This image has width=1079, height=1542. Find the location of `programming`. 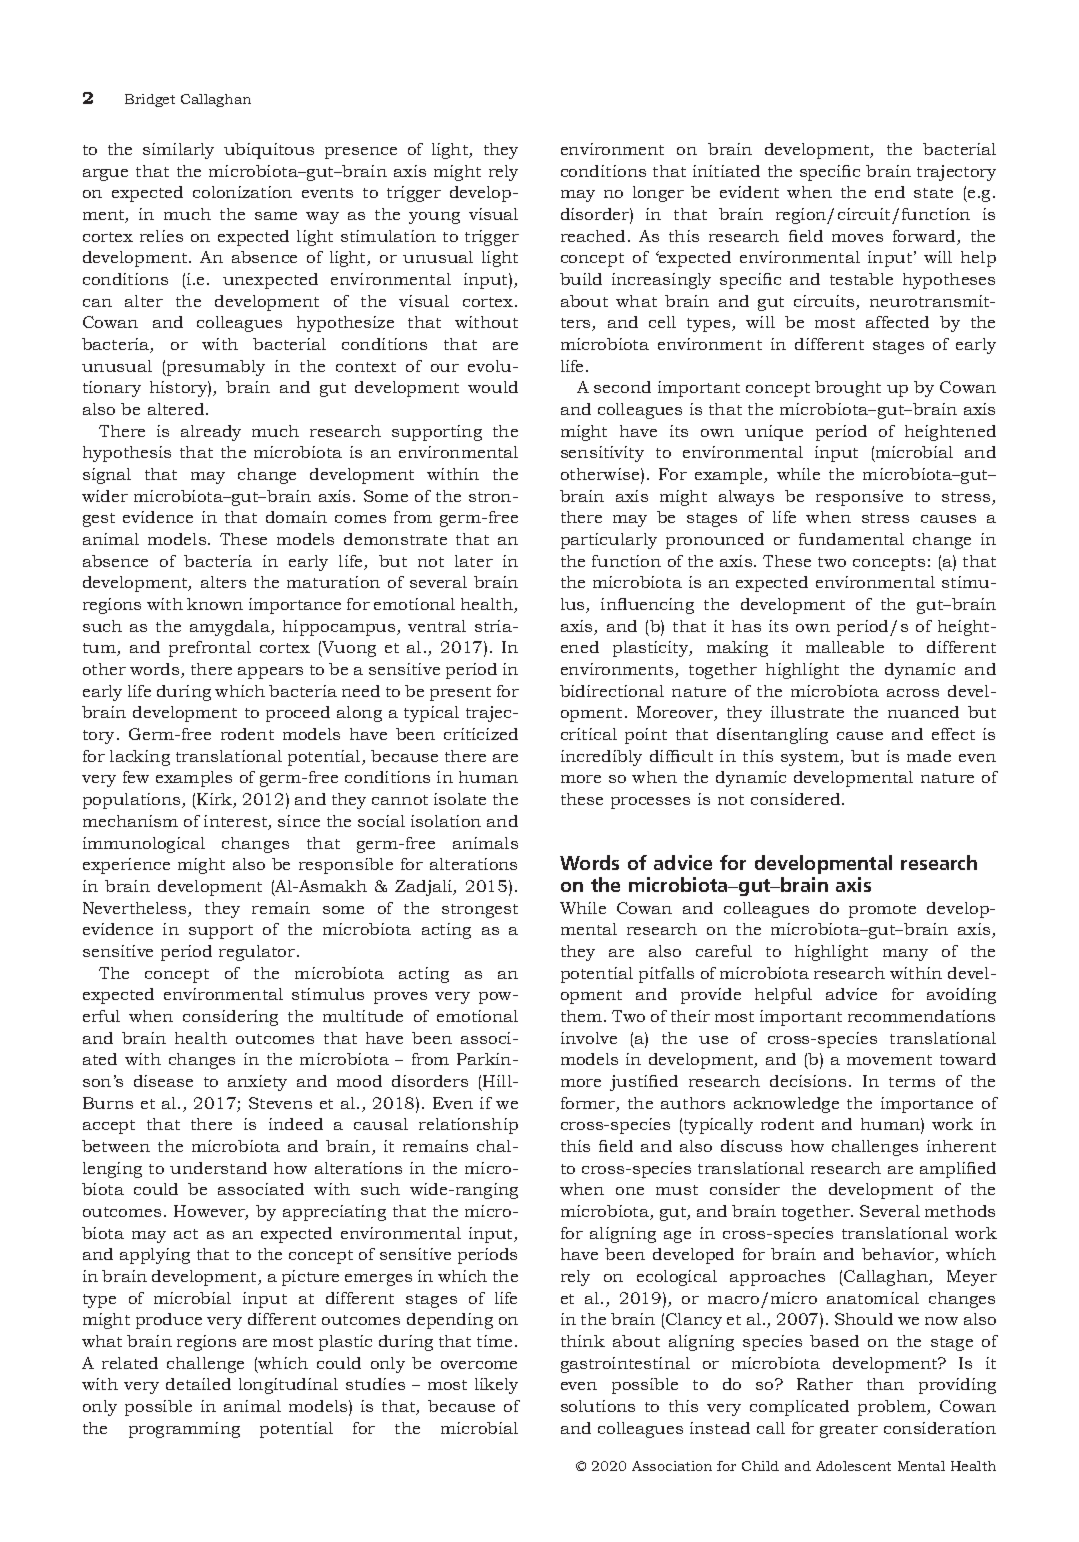

programming is located at coordinates (184, 1430).
